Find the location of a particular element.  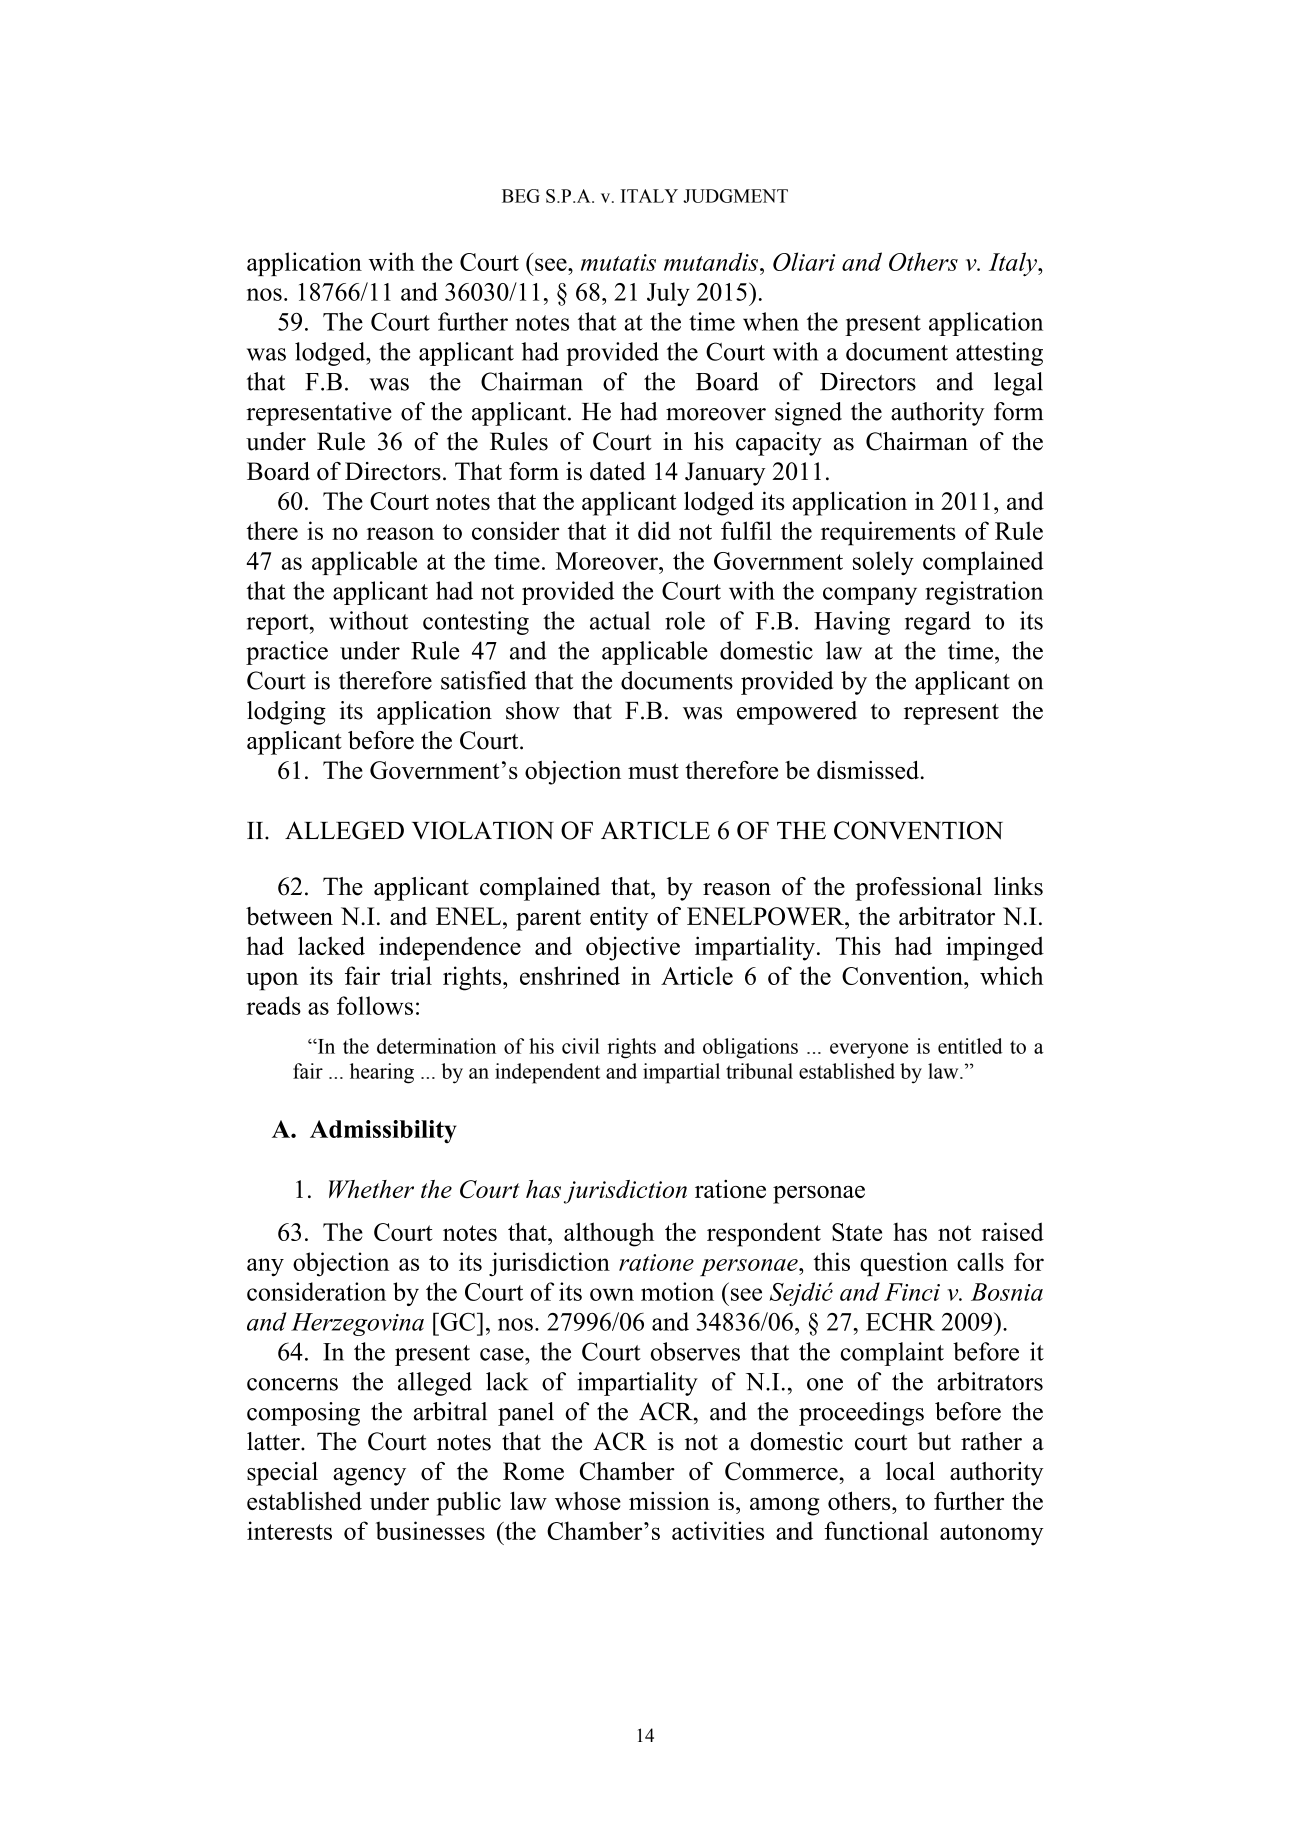

agency is located at coordinates (369, 1477).
